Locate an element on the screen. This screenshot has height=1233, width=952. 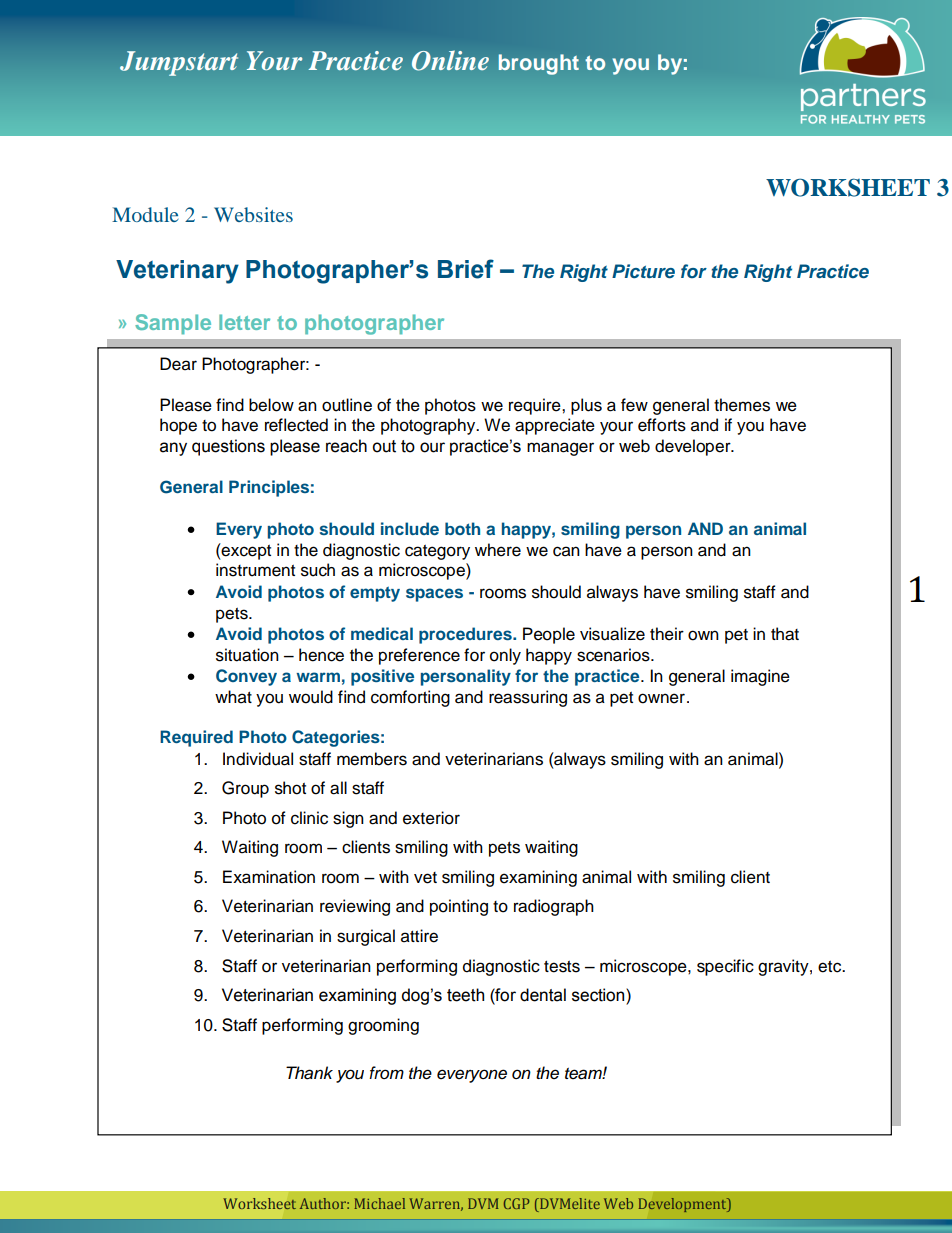
Michael is located at coordinates (380, 1203).
